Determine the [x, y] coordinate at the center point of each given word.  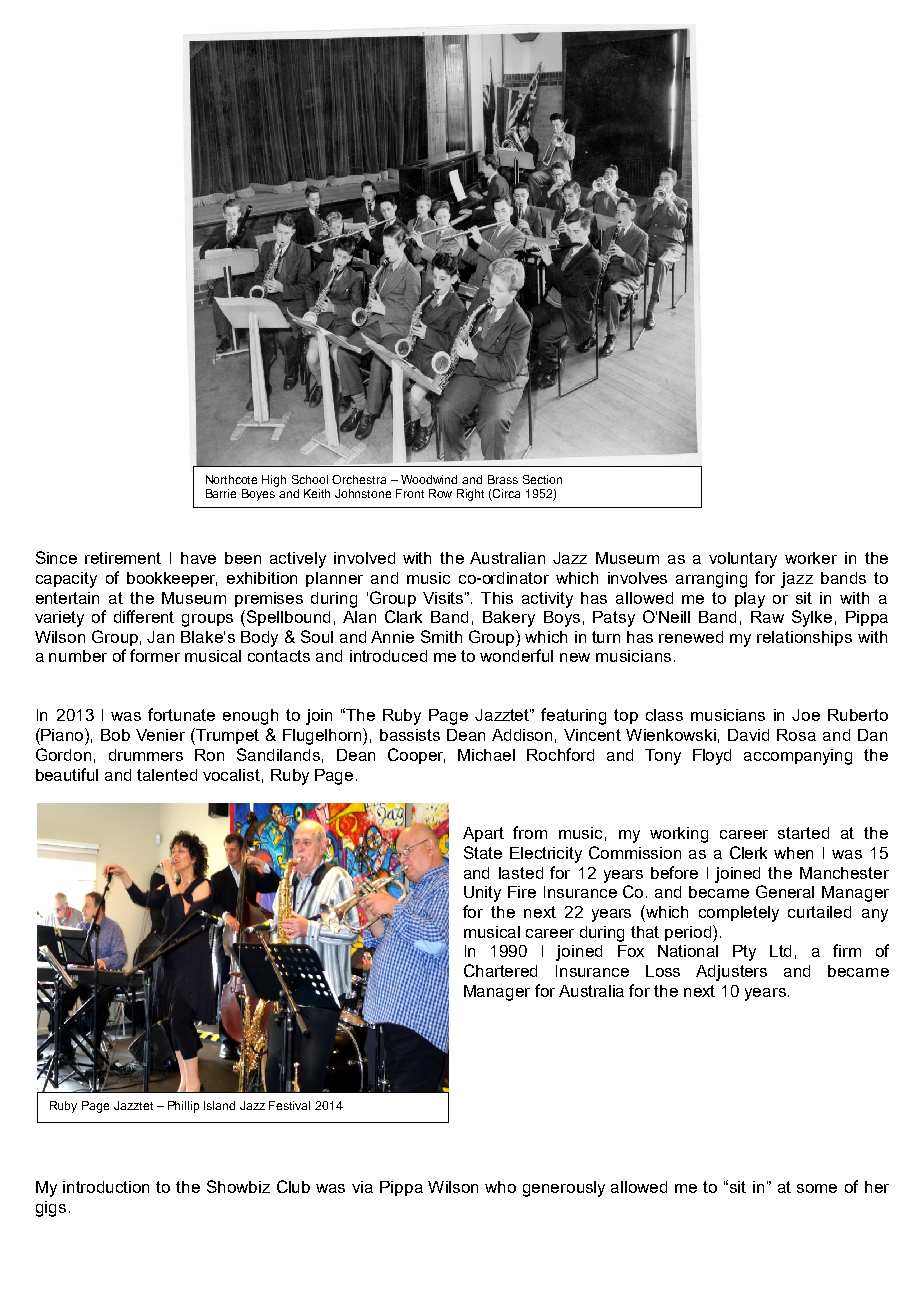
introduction [106, 1187]
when [793, 853]
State [483, 852]
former [155, 655]
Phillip [183, 1107]
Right [470, 495]
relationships [804, 638]
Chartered [500, 970]
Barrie [221, 493]
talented [167, 775]
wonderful [516, 655]
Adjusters [731, 973]
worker [811, 558]
